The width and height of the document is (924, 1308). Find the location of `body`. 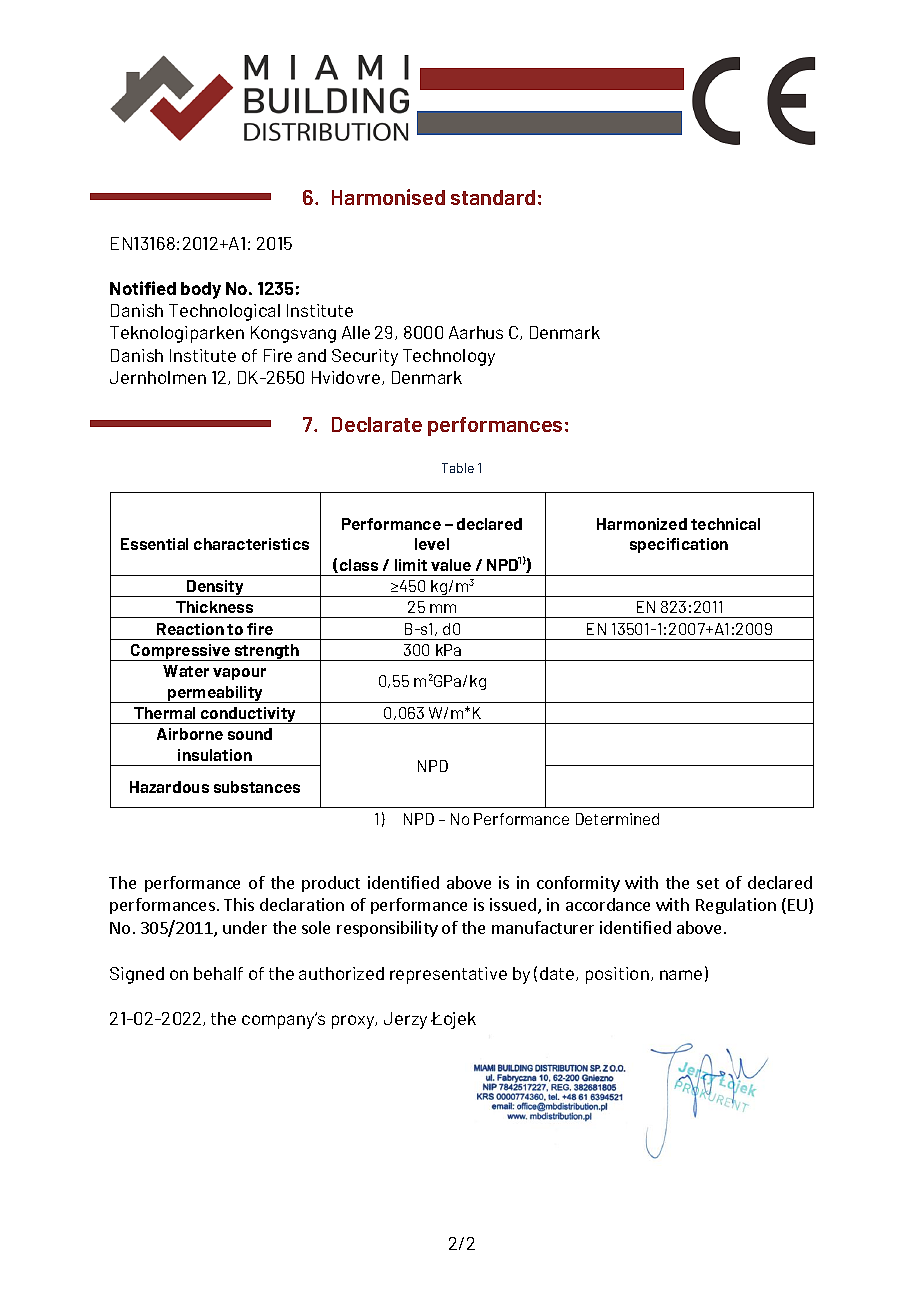

body is located at coordinates (201, 290).
